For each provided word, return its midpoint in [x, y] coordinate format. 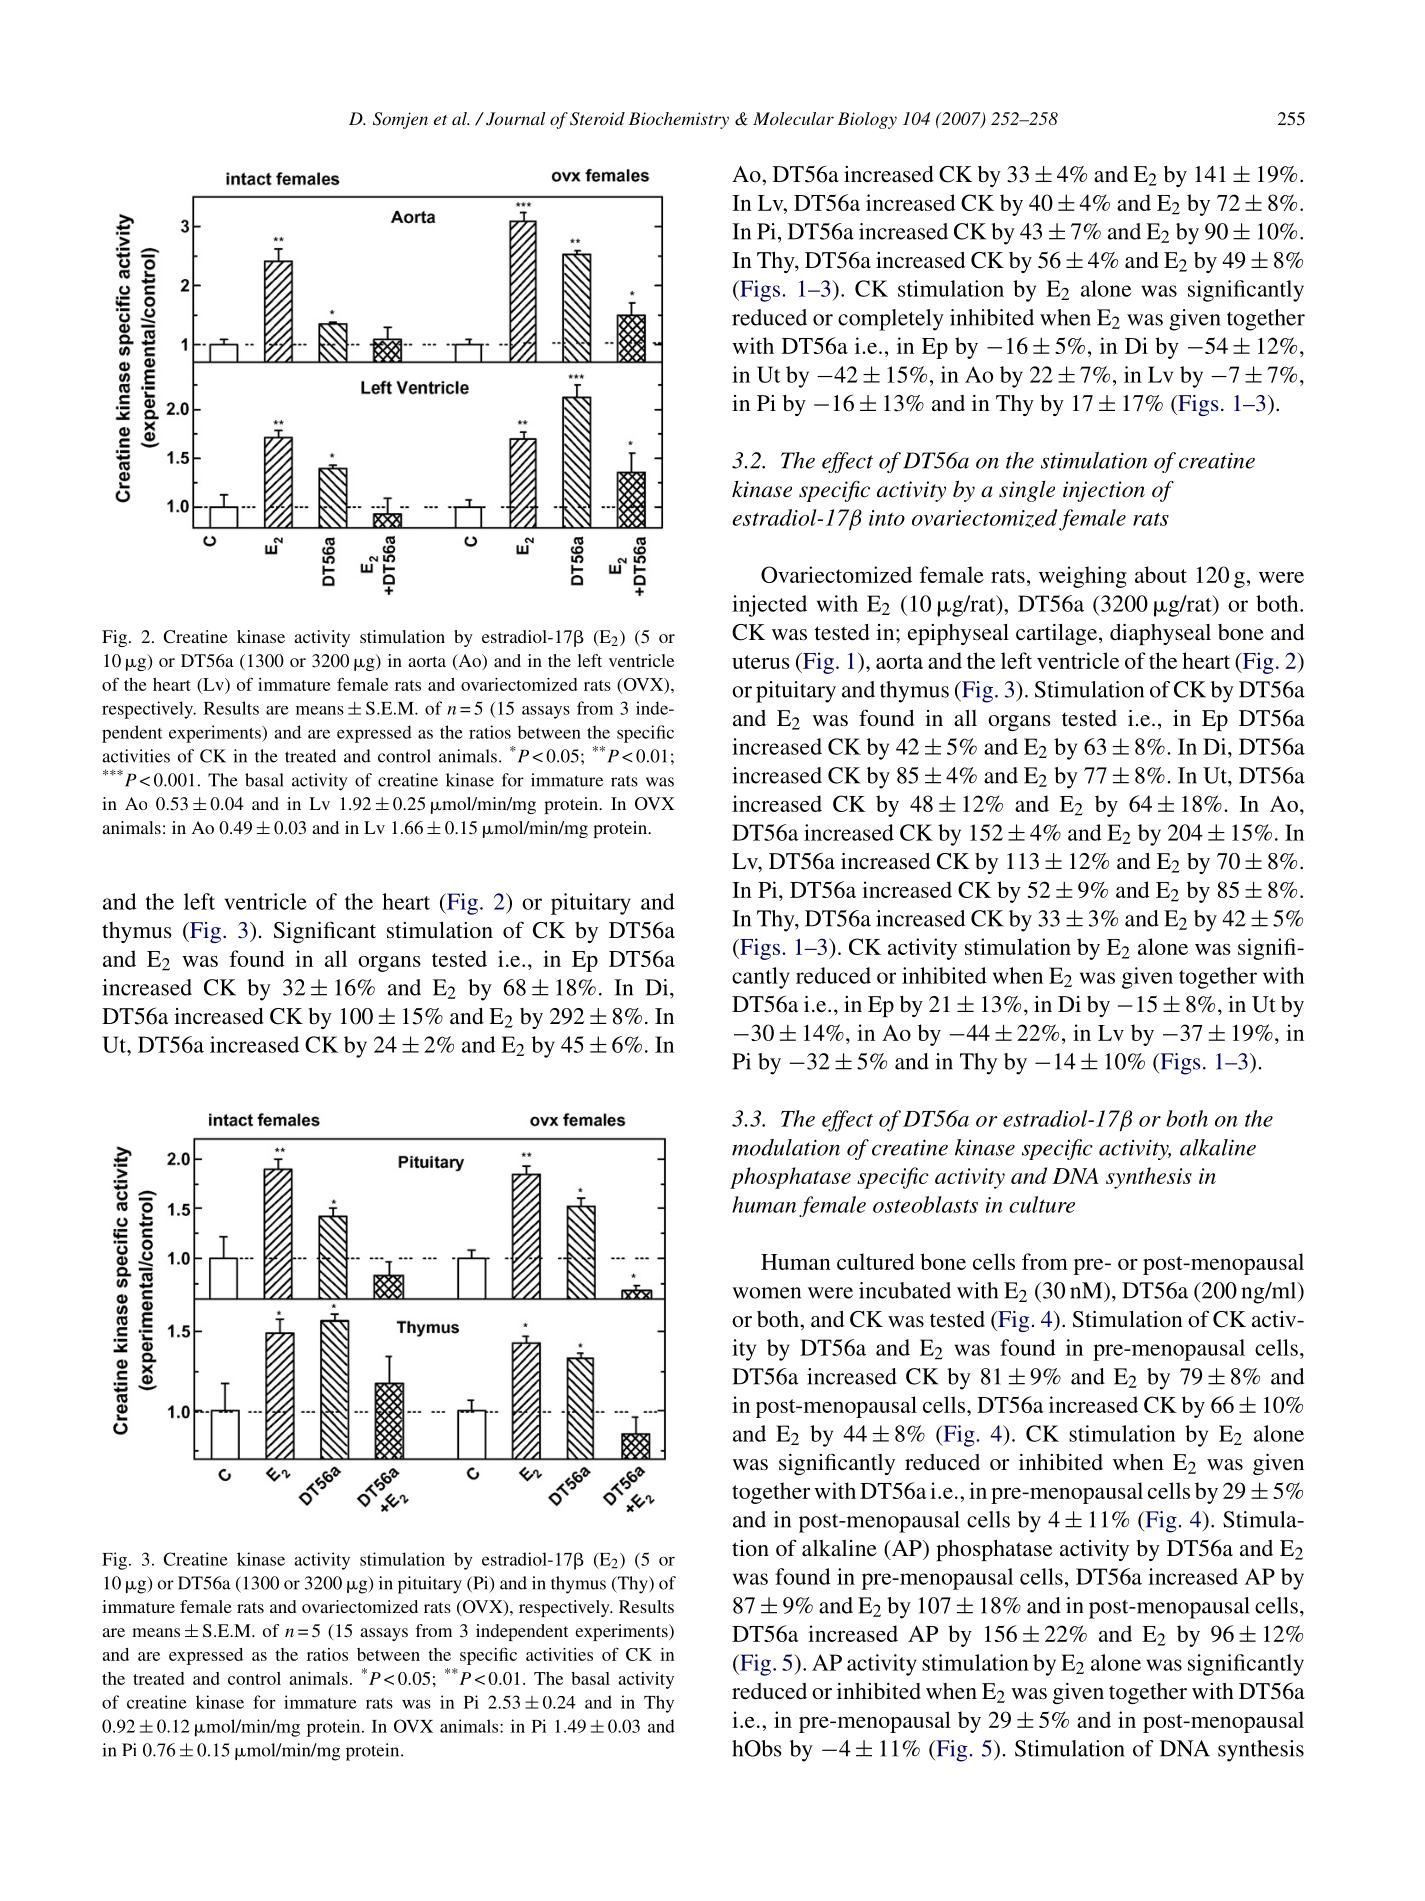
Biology [867, 120]
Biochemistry [679, 120]
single [1027, 491]
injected [769, 606]
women [766, 1293]
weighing [1083, 577]
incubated [905, 1290]
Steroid [597, 119]
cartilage [1058, 634]
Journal [516, 119]
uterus [761, 662]
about [1161, 574]
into [887, 518]
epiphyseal [958, 634]
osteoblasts [925, 1204]
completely [891, 320]
